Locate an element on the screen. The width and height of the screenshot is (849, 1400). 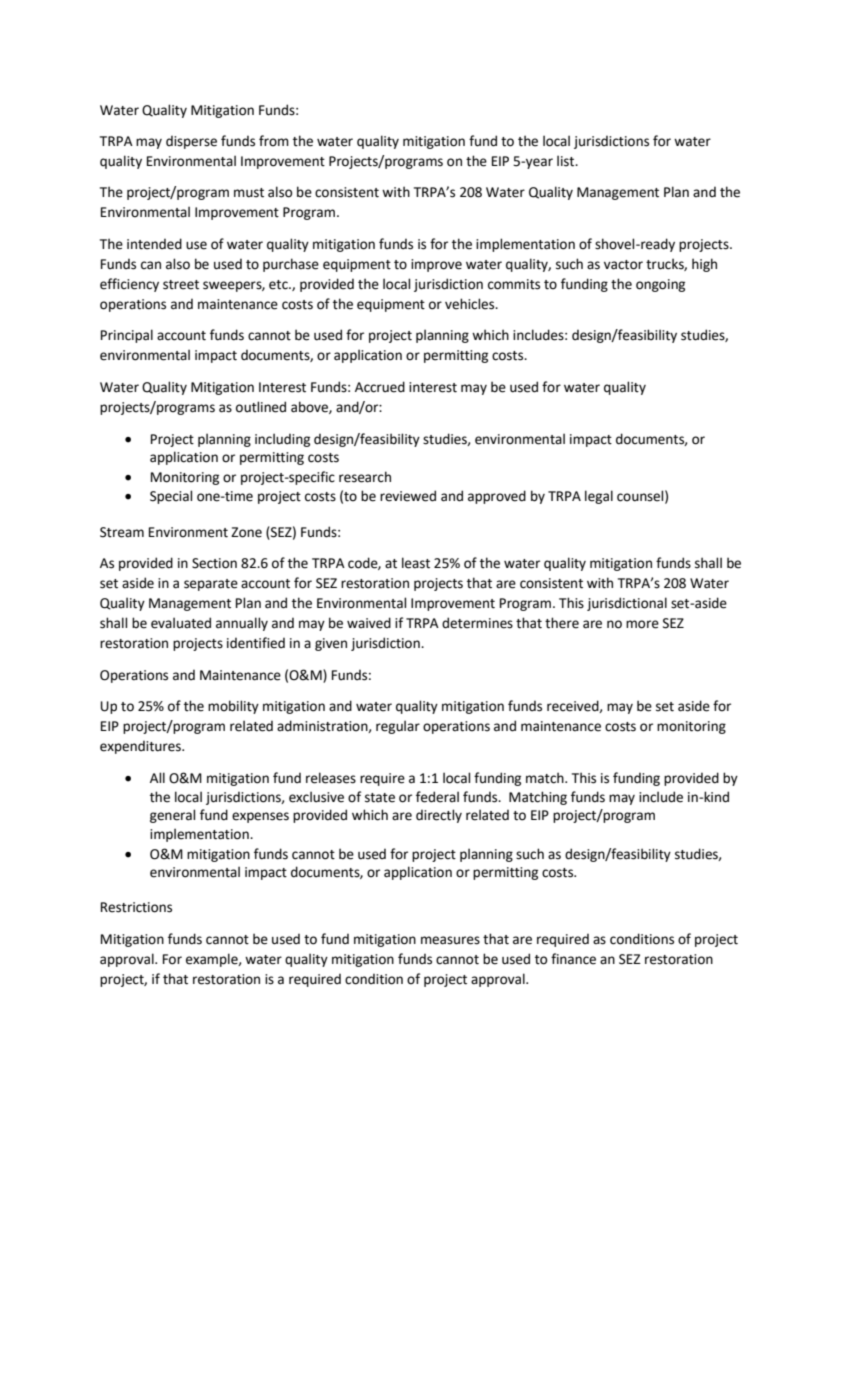
regular is located at coordinates (398, 727).
